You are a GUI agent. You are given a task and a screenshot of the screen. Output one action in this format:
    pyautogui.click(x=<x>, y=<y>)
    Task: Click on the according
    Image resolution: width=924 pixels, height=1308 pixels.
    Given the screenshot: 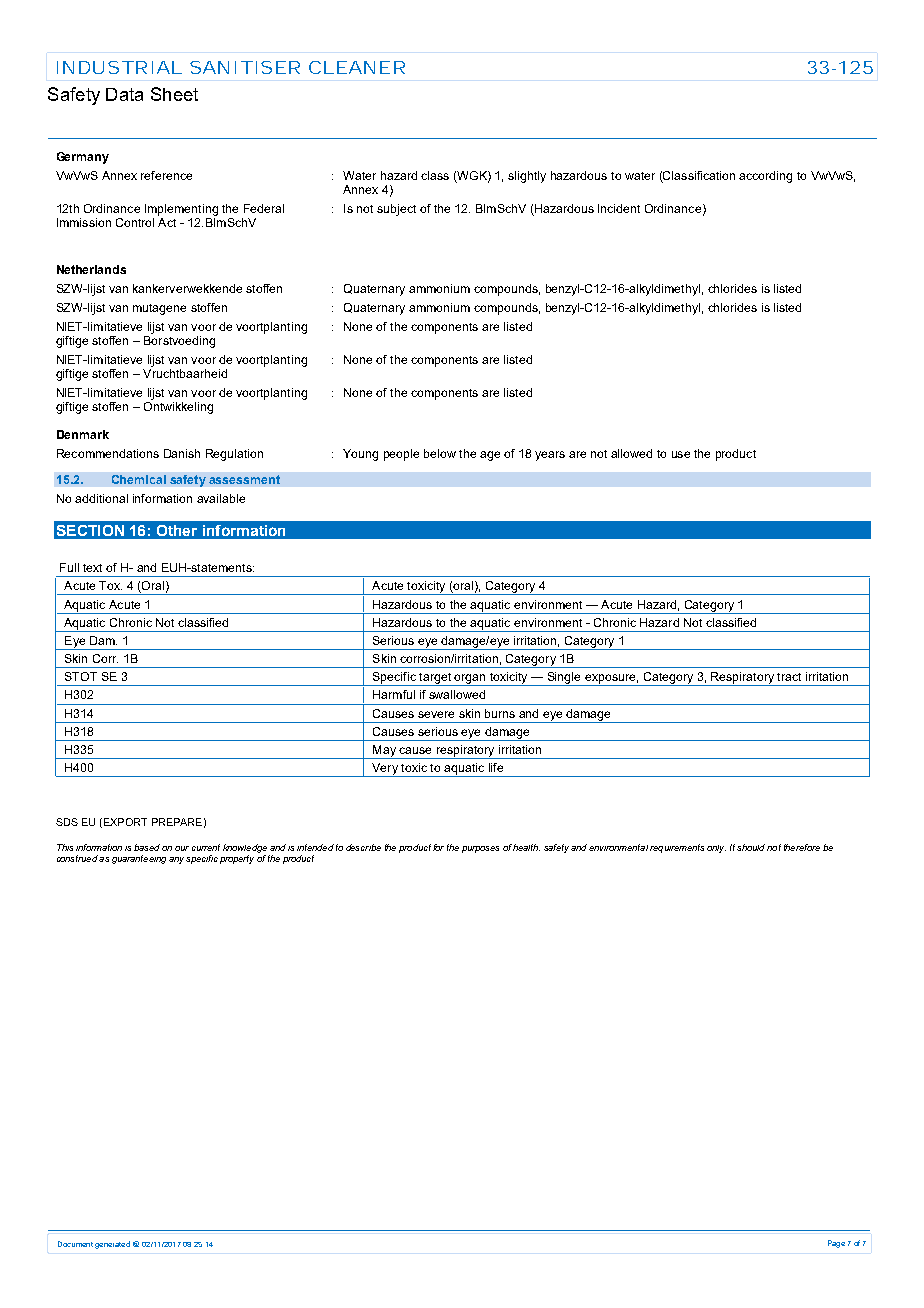 What is the action you would take?
    pyautogui.click(x=765, y=177)
